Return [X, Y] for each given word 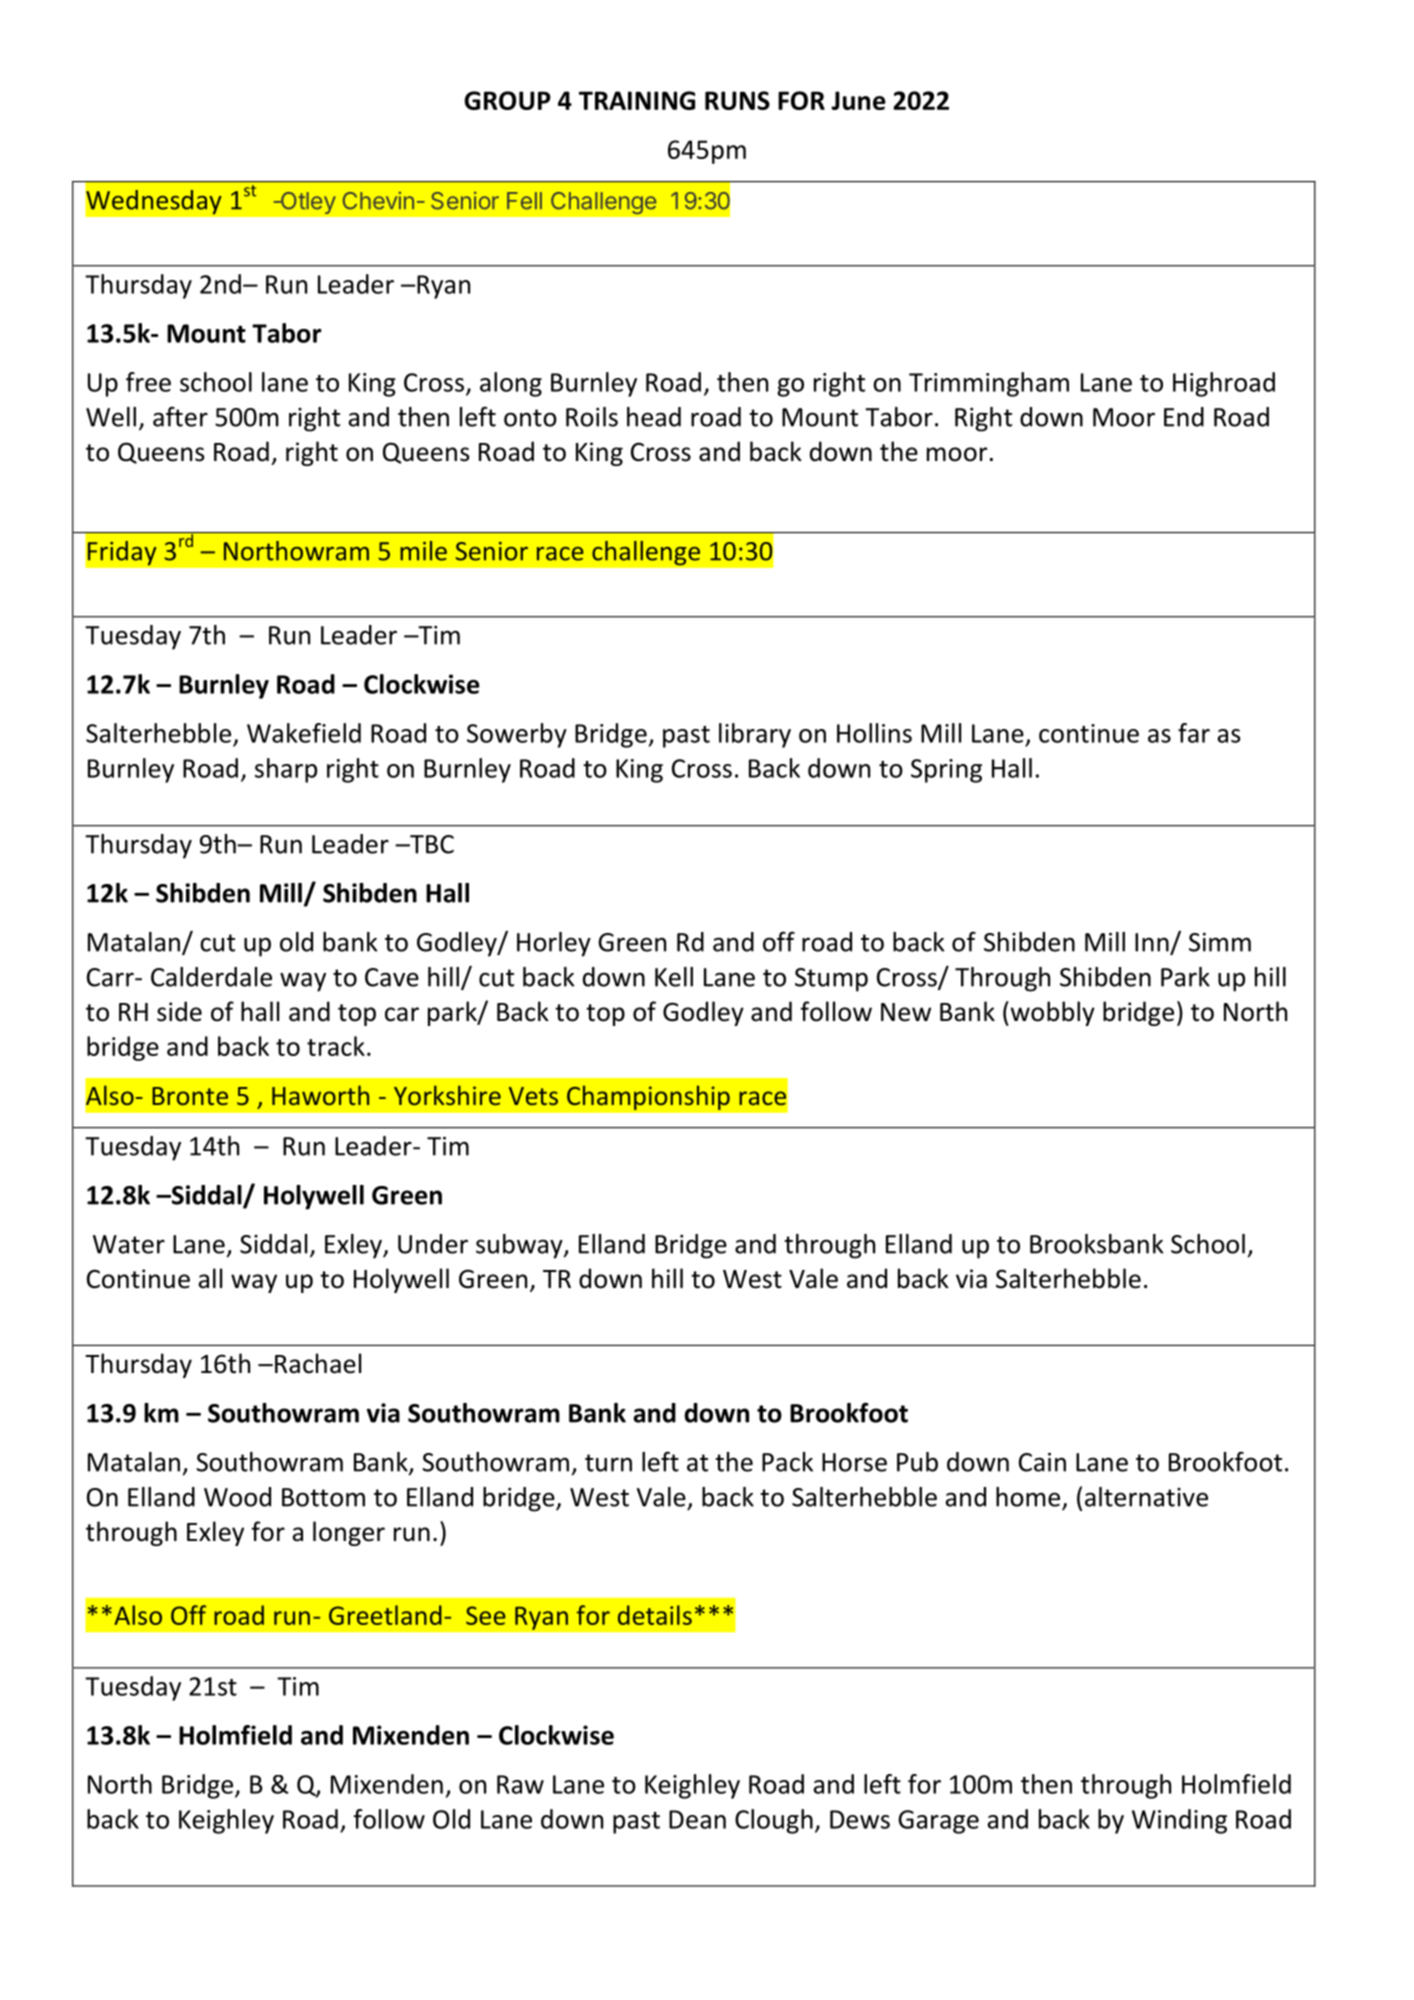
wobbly [1051, 1013]
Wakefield [304, 733]
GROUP [507, 100]
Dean [697, 1819]
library [755, 735]
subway [520, 1246]
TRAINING [637, 100]
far [1194, 733]
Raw [520, 1784]
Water [129, 1244]
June [858, 100]
